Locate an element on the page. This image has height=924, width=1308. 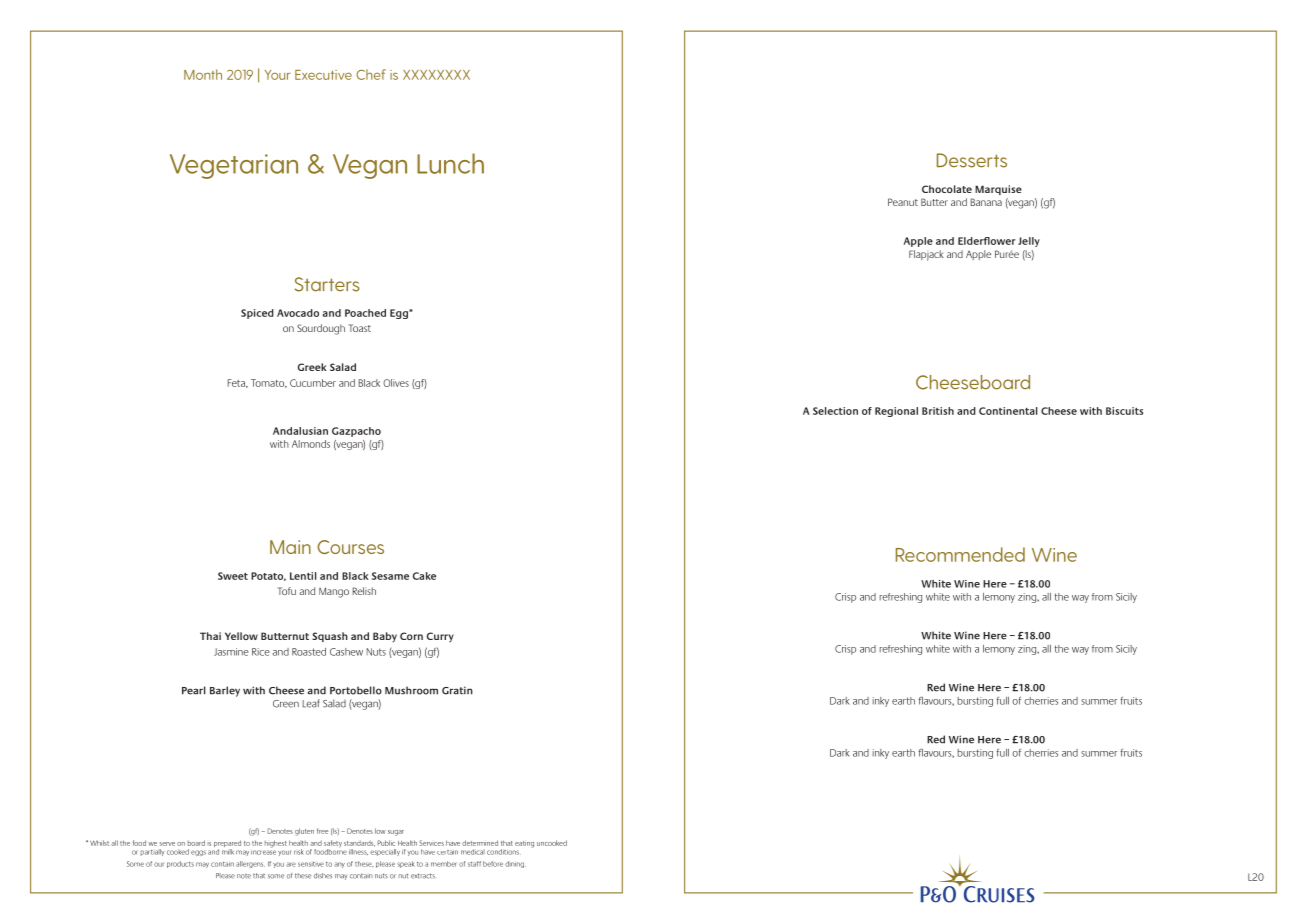
Courses is located at coordinates (350, 547).
